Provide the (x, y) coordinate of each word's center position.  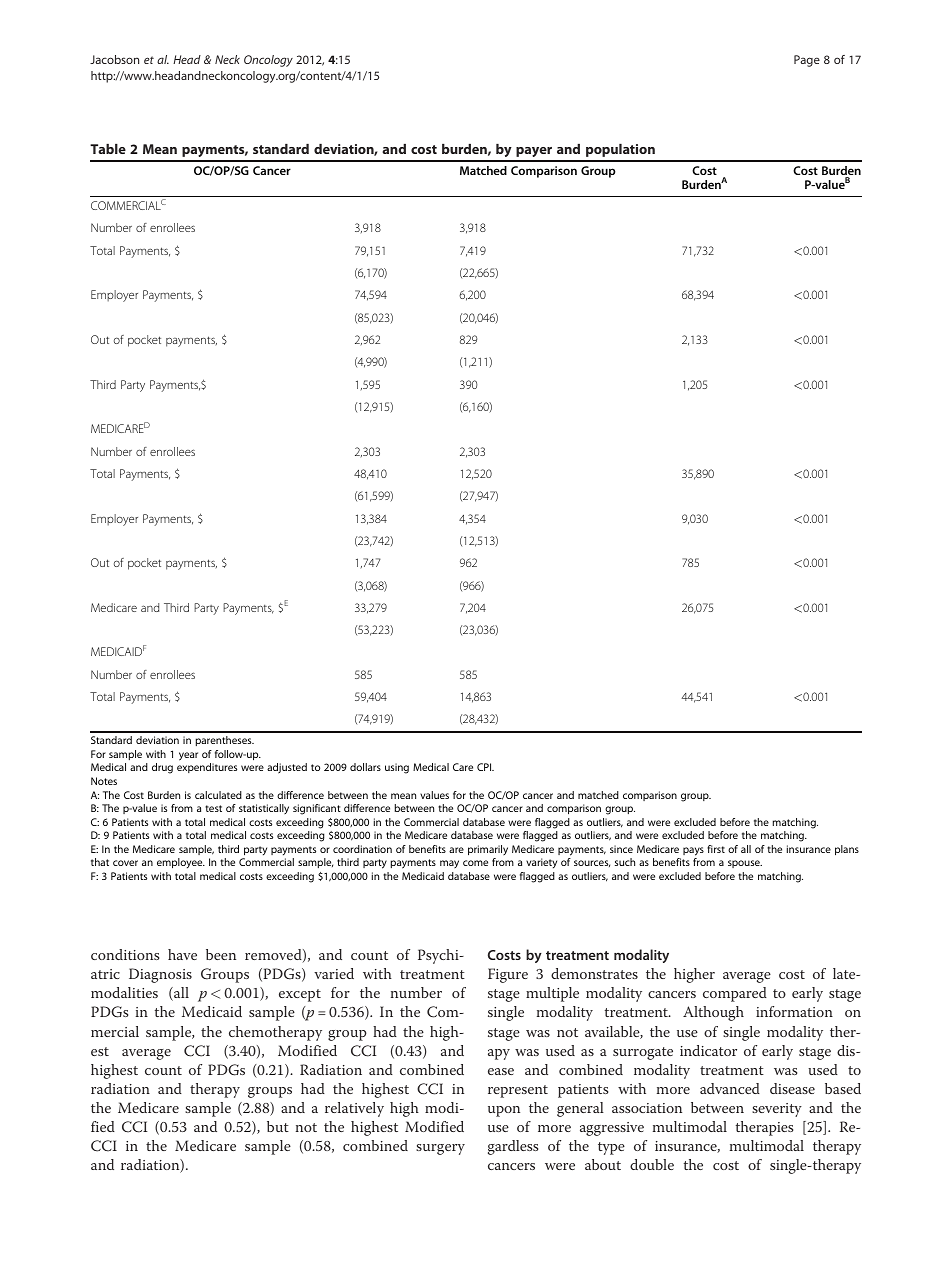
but (278, 1126)
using (397, 768)
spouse (745, 864)
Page (807, 61)
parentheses (224, 741)
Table (108, 149)
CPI (485, 767)
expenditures (207, 768)
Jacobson (114, 59)
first (716, 849)
